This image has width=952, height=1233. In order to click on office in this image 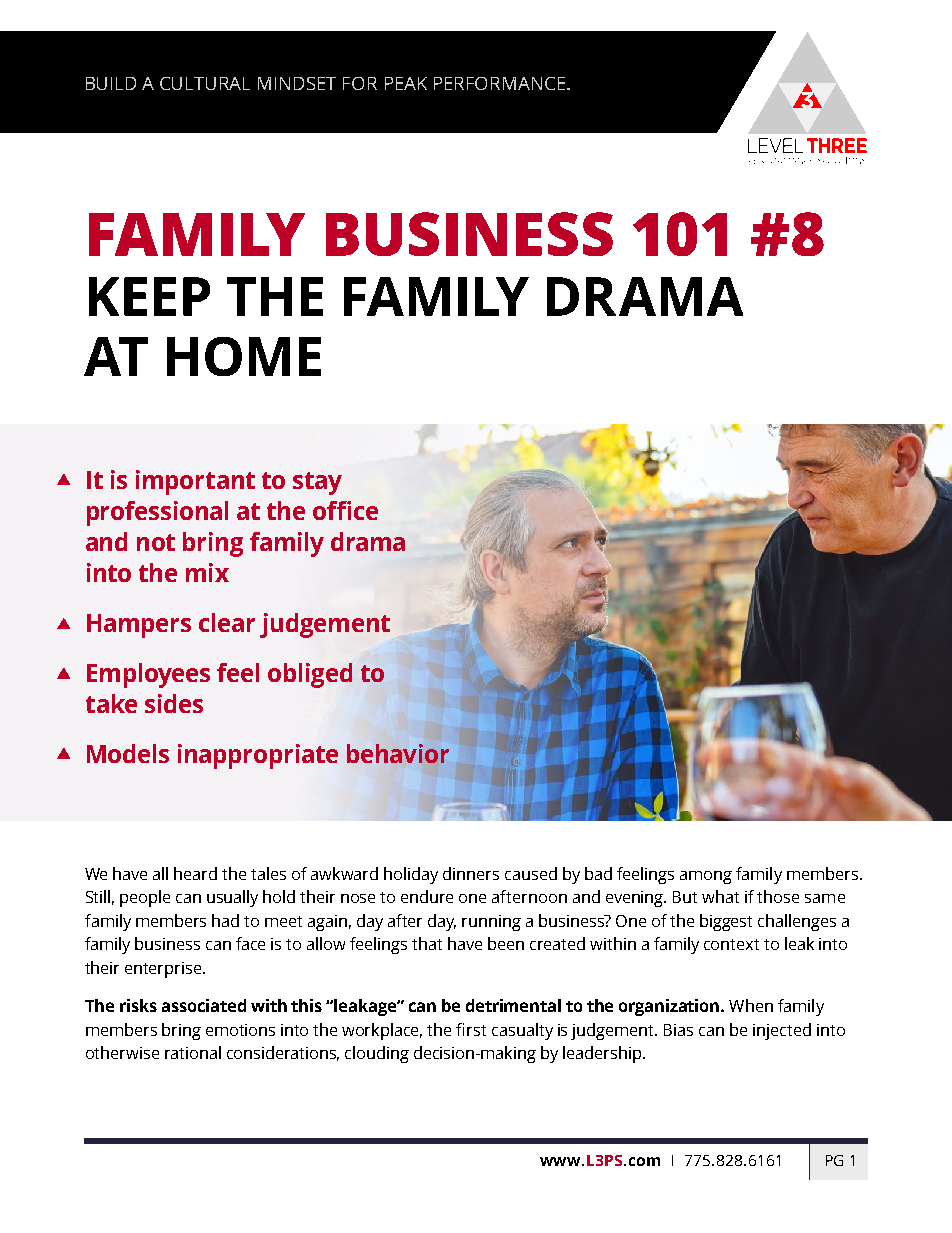, I will do `click(345, 510)`.
